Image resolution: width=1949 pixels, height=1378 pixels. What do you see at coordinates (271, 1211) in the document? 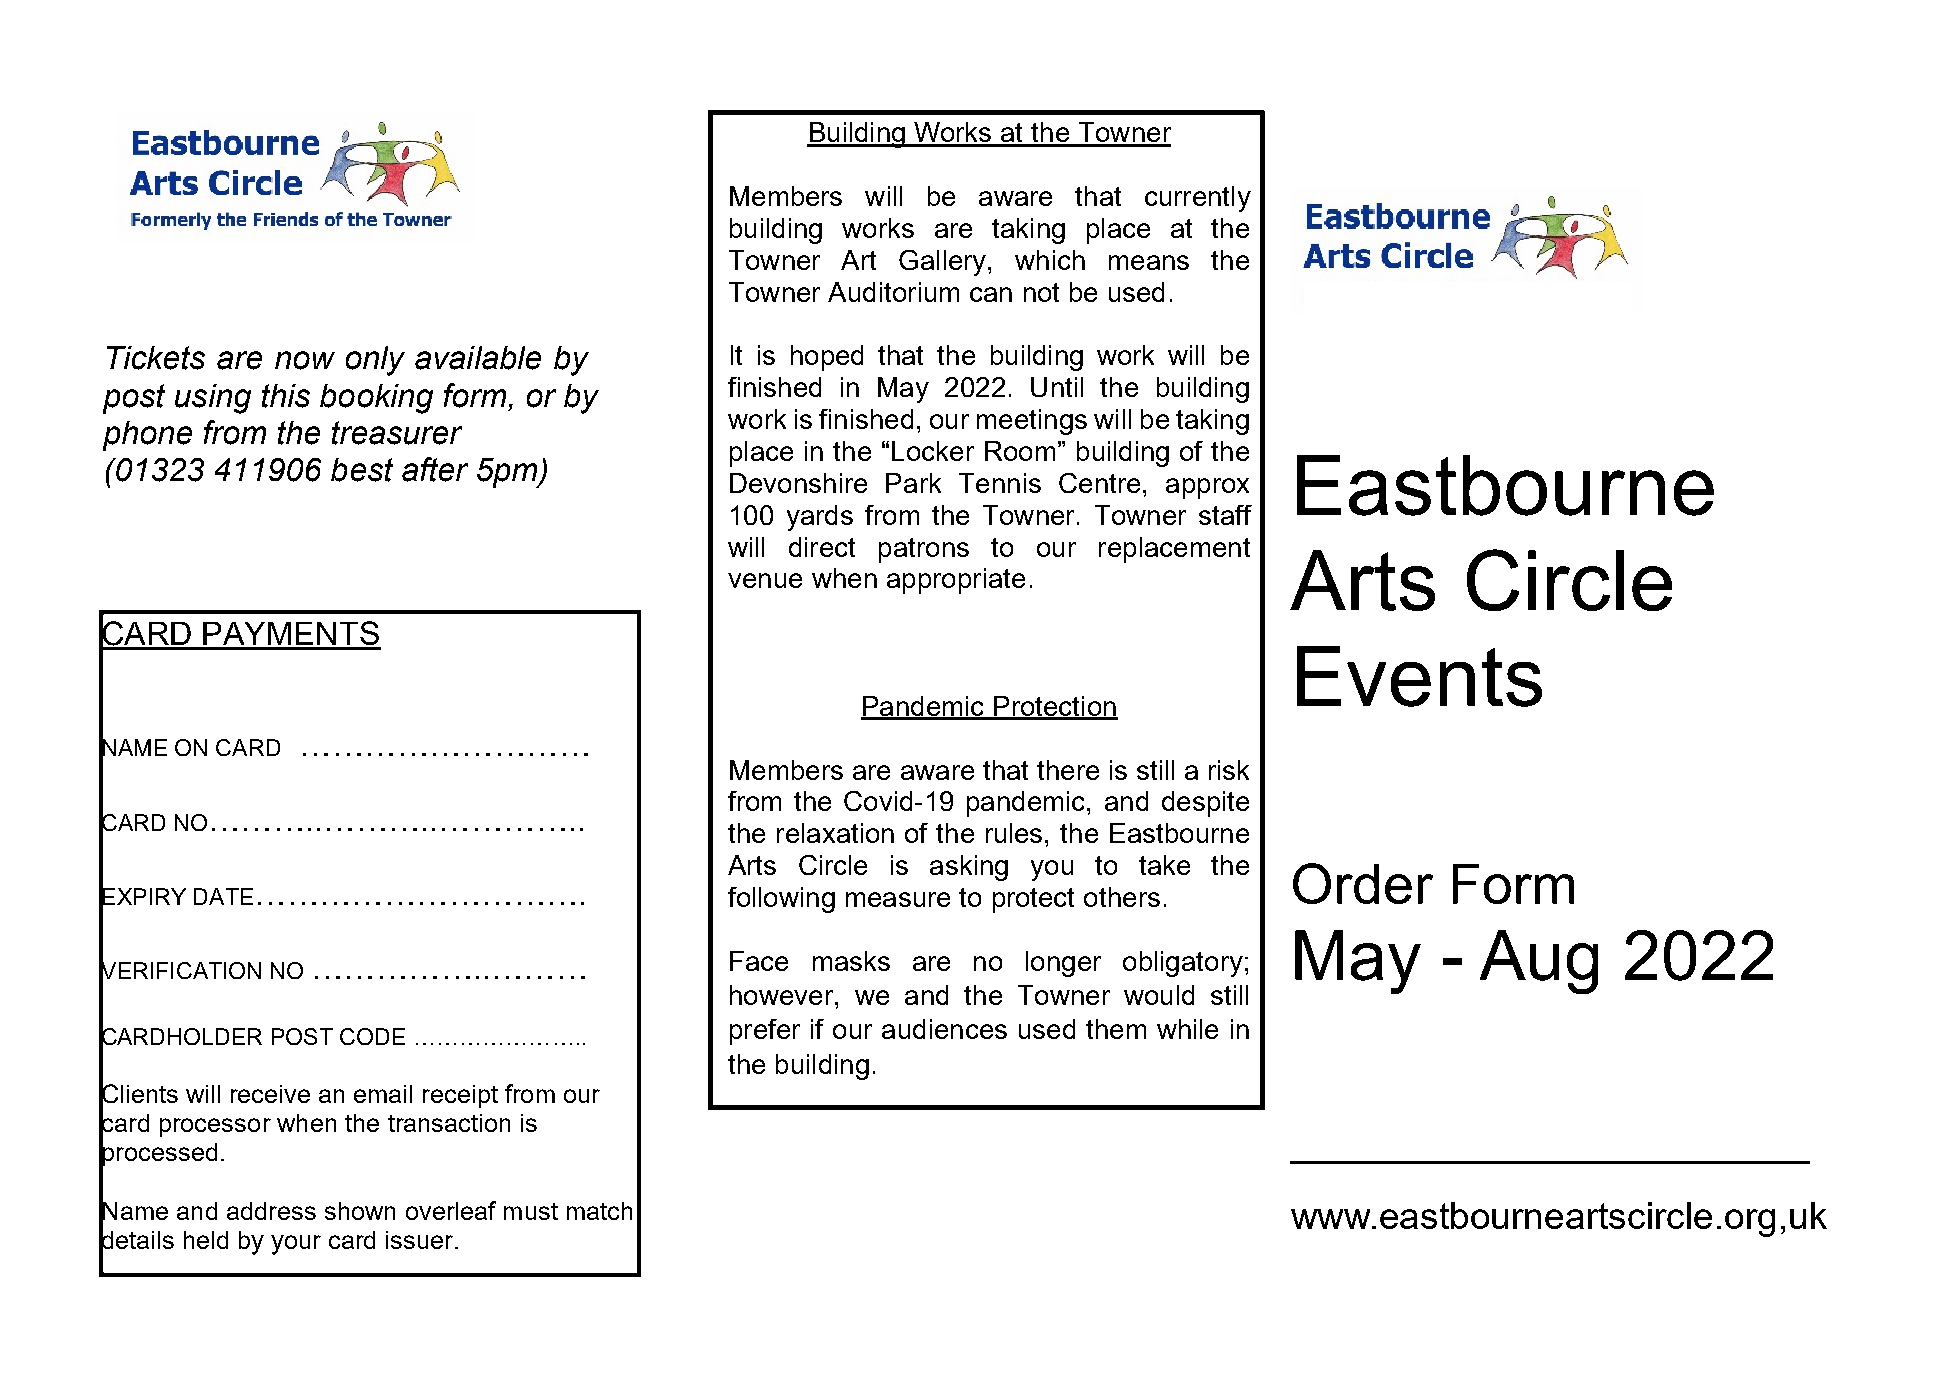
I see `address` at bounding box center [271, 1211].
